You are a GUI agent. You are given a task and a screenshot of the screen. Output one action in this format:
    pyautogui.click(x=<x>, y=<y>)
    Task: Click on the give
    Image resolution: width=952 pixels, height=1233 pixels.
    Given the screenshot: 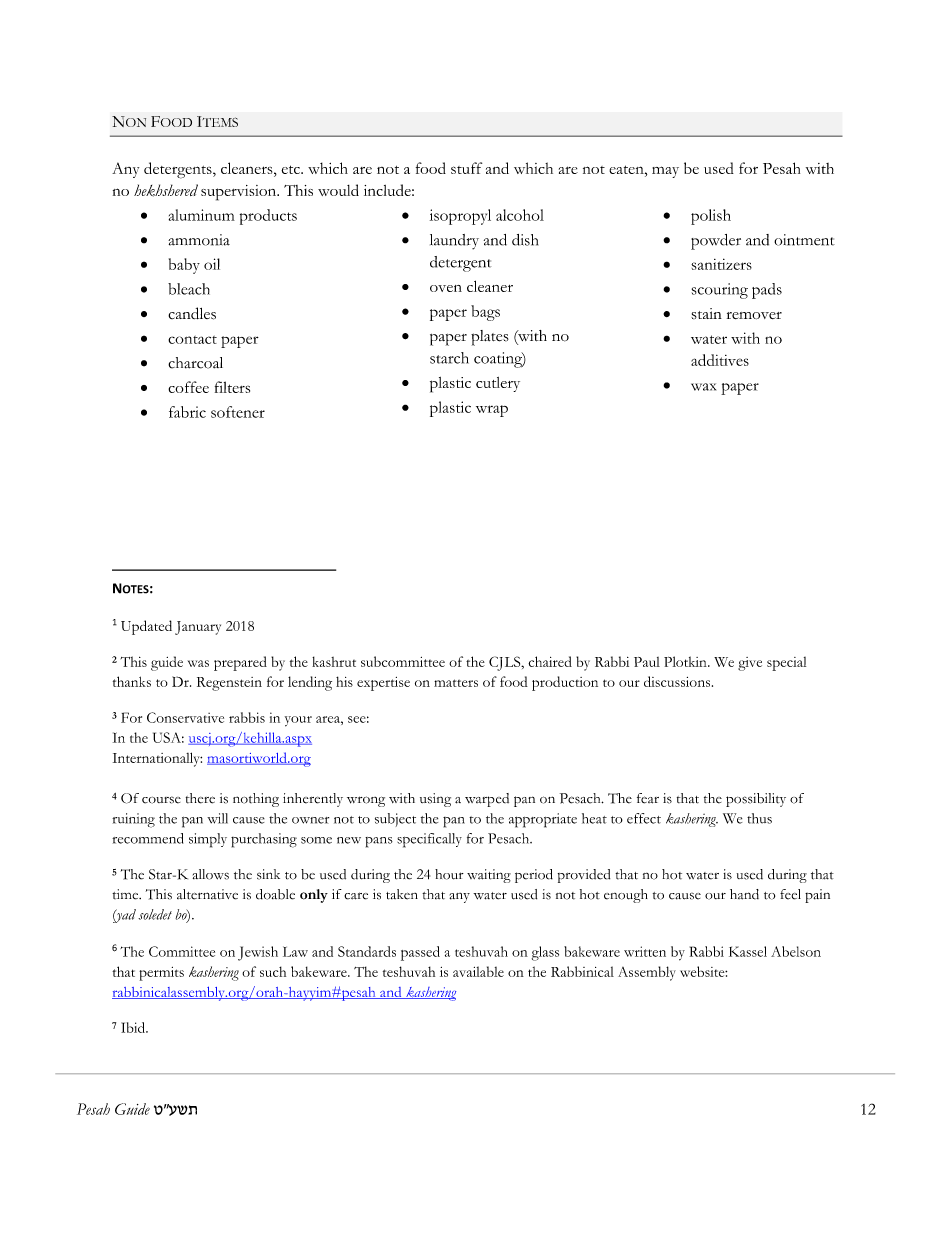 What is the action you would take?
    pyautogui.click(x=750, y=664)
